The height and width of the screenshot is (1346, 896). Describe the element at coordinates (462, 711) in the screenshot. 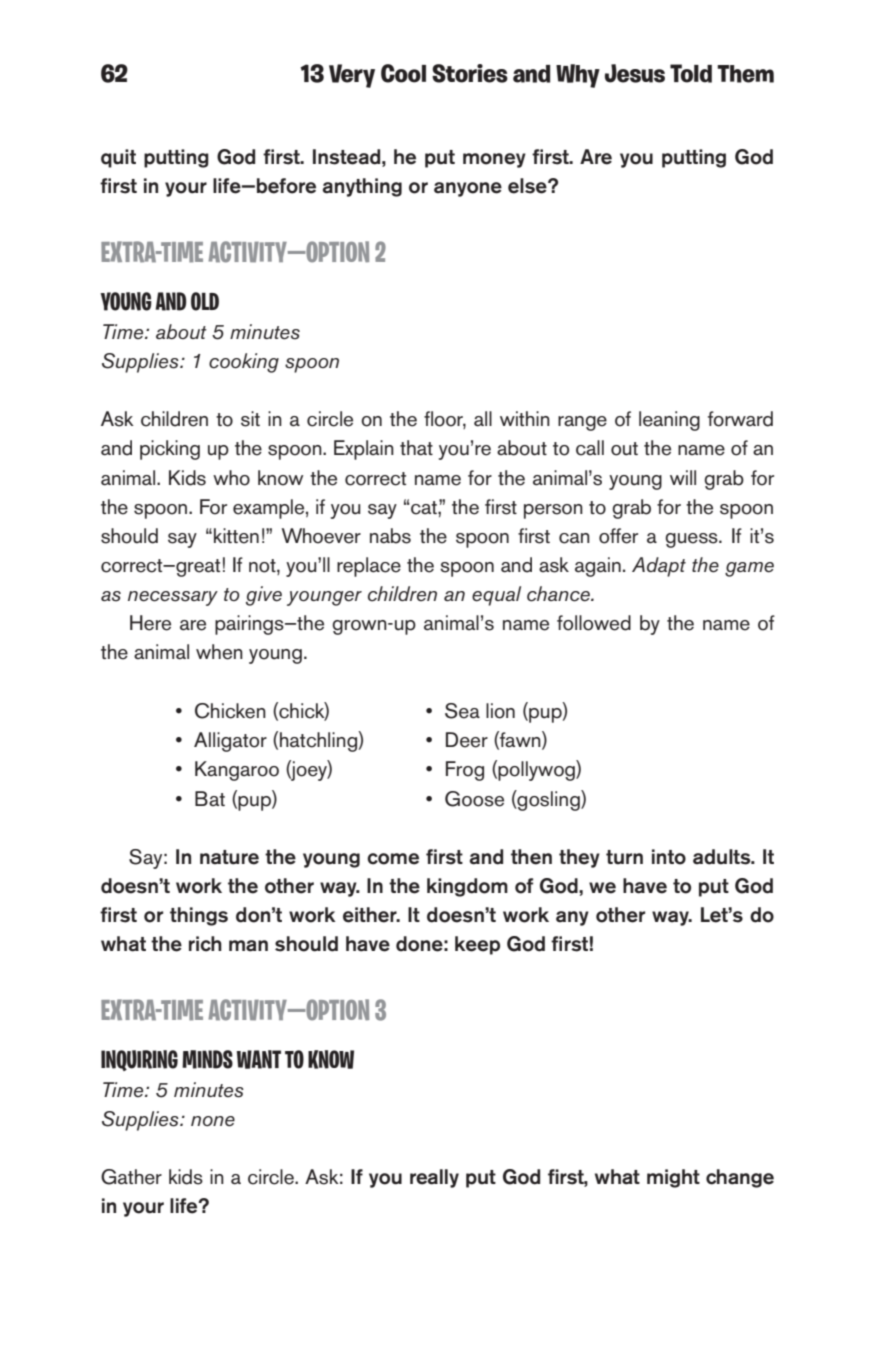

I see `Sea` at that location.
